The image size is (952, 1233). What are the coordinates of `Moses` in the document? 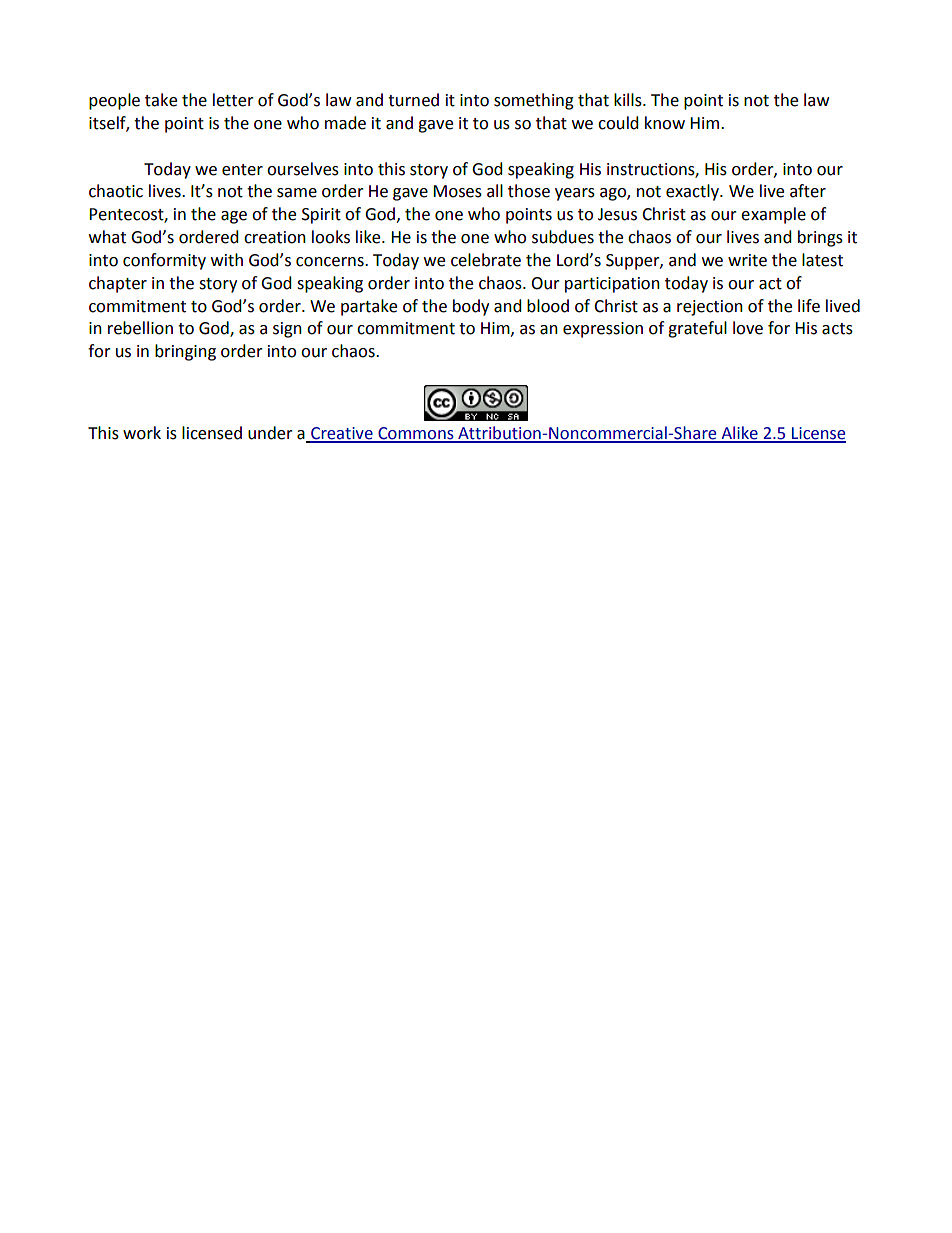 It's located at (457, 191).
